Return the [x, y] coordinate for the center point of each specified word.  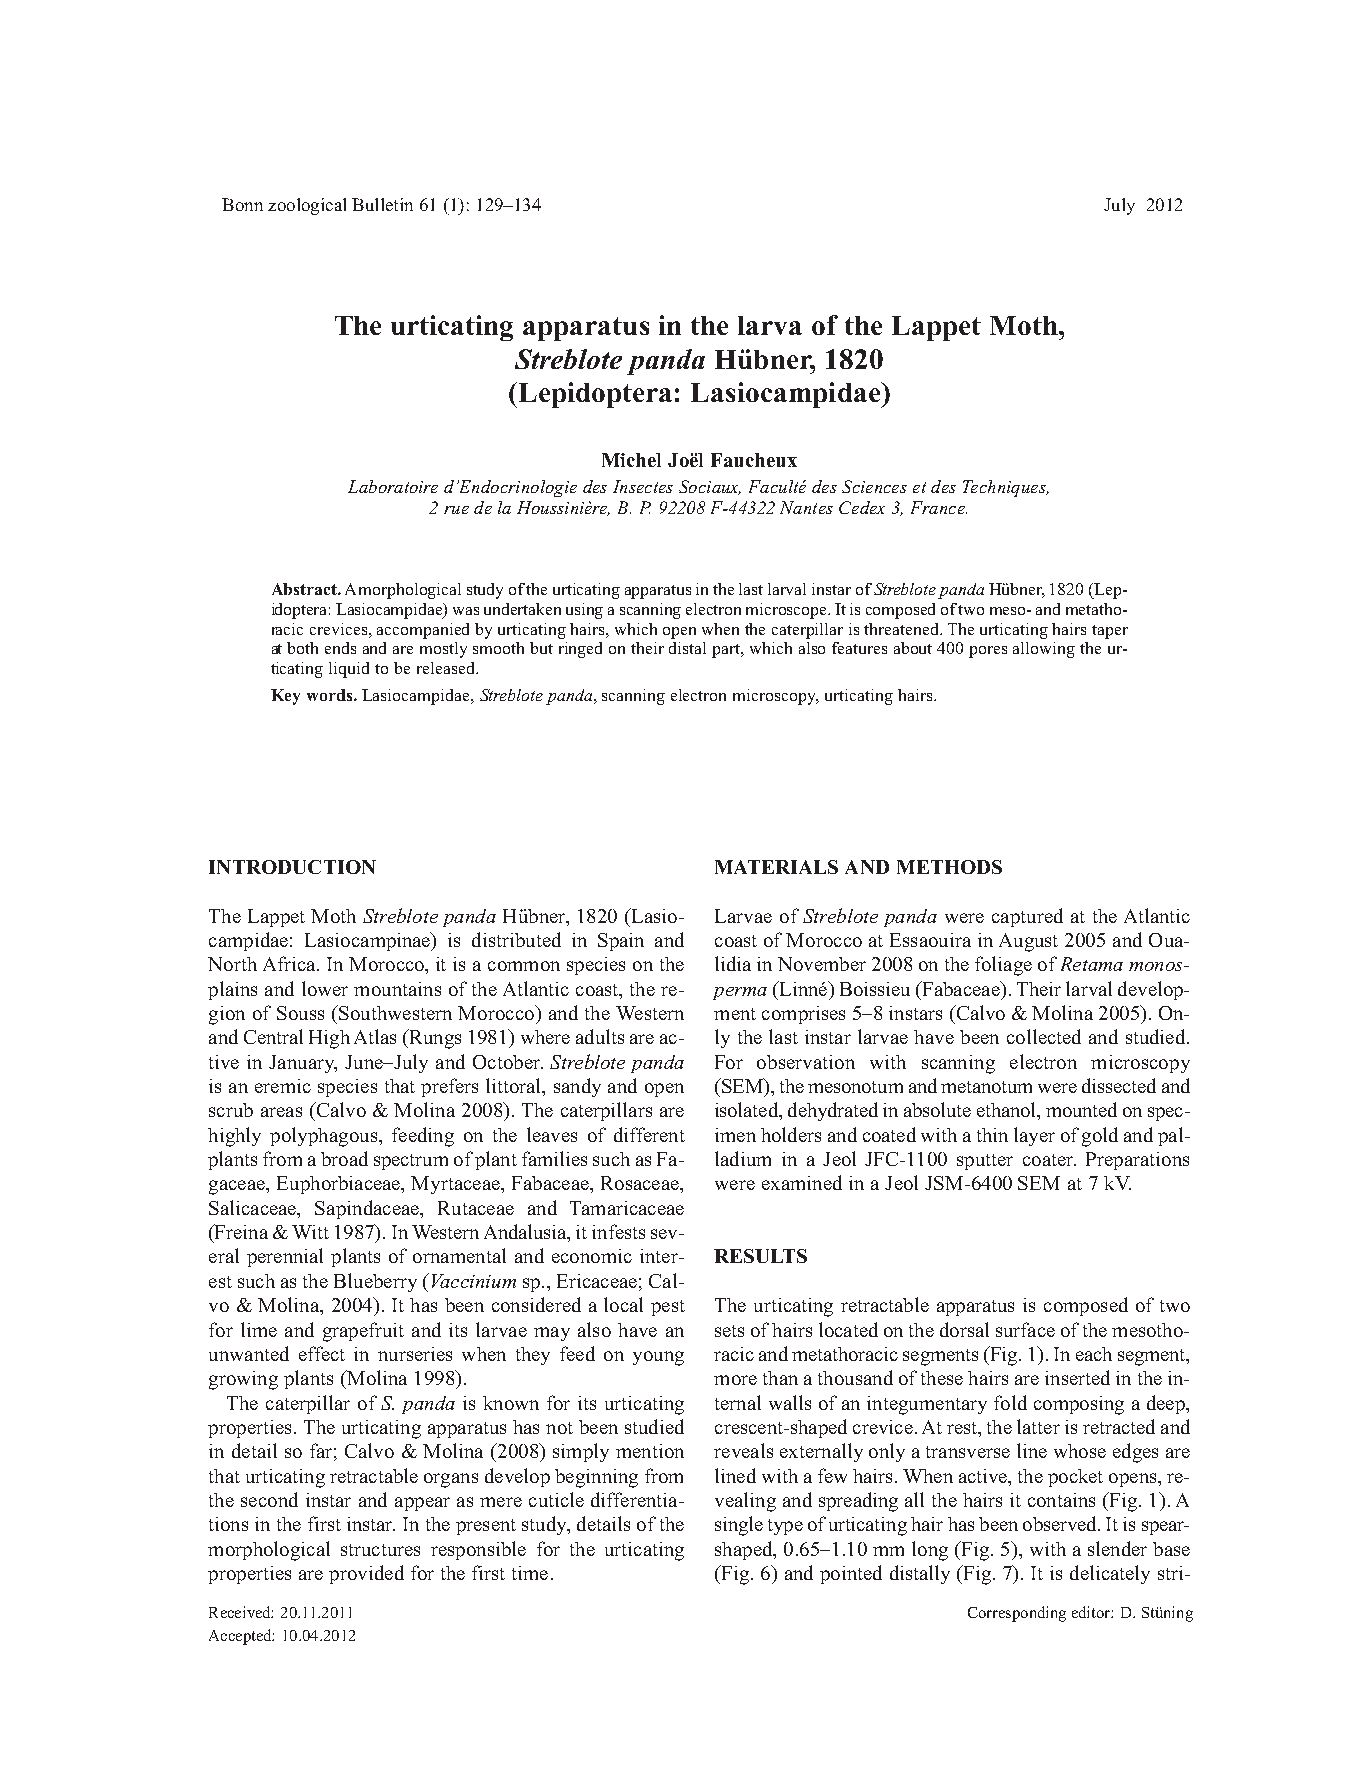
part [727, 651]
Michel [631, 460]
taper [1110, 632]
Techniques [1005, 488]
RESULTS [760, 1256]
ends [340, 648]
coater [1049, 1160]
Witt [310, 1232]
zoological [307, 206]
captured [1027, 917]
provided [366, 1574]
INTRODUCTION [292, 867]
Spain [621, 942]
